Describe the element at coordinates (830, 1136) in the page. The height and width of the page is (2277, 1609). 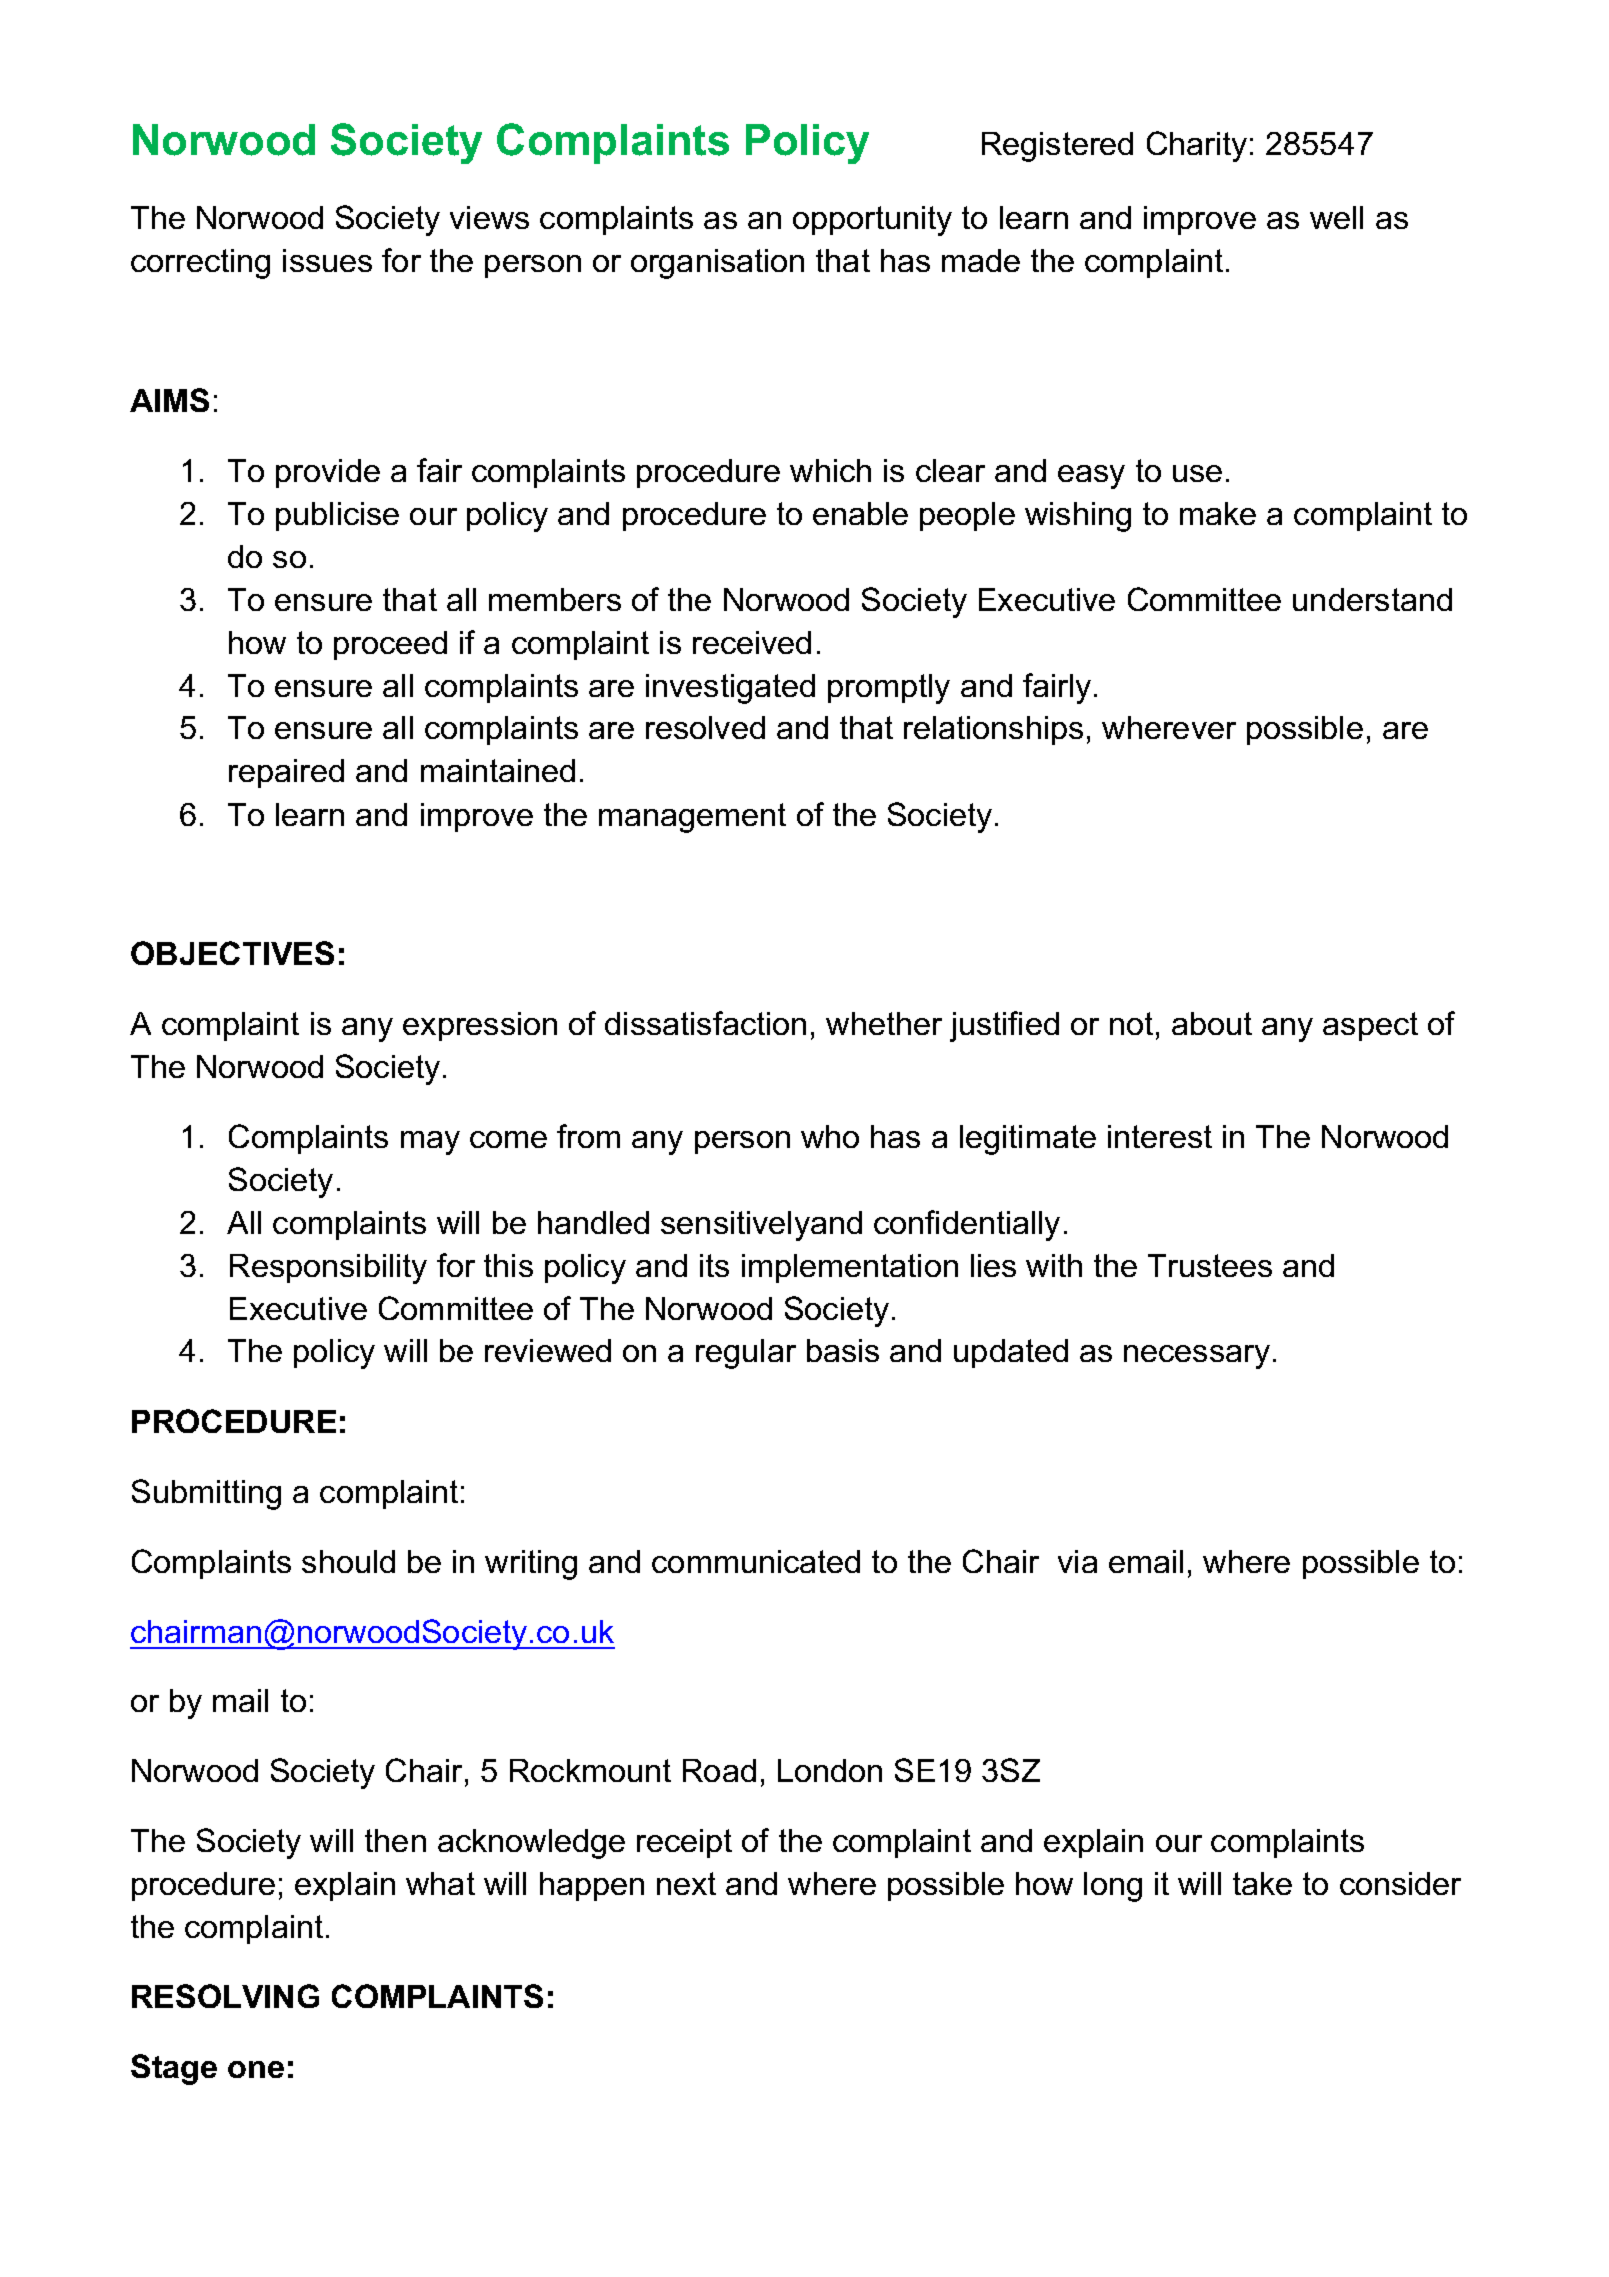
I see `who` at that location.
